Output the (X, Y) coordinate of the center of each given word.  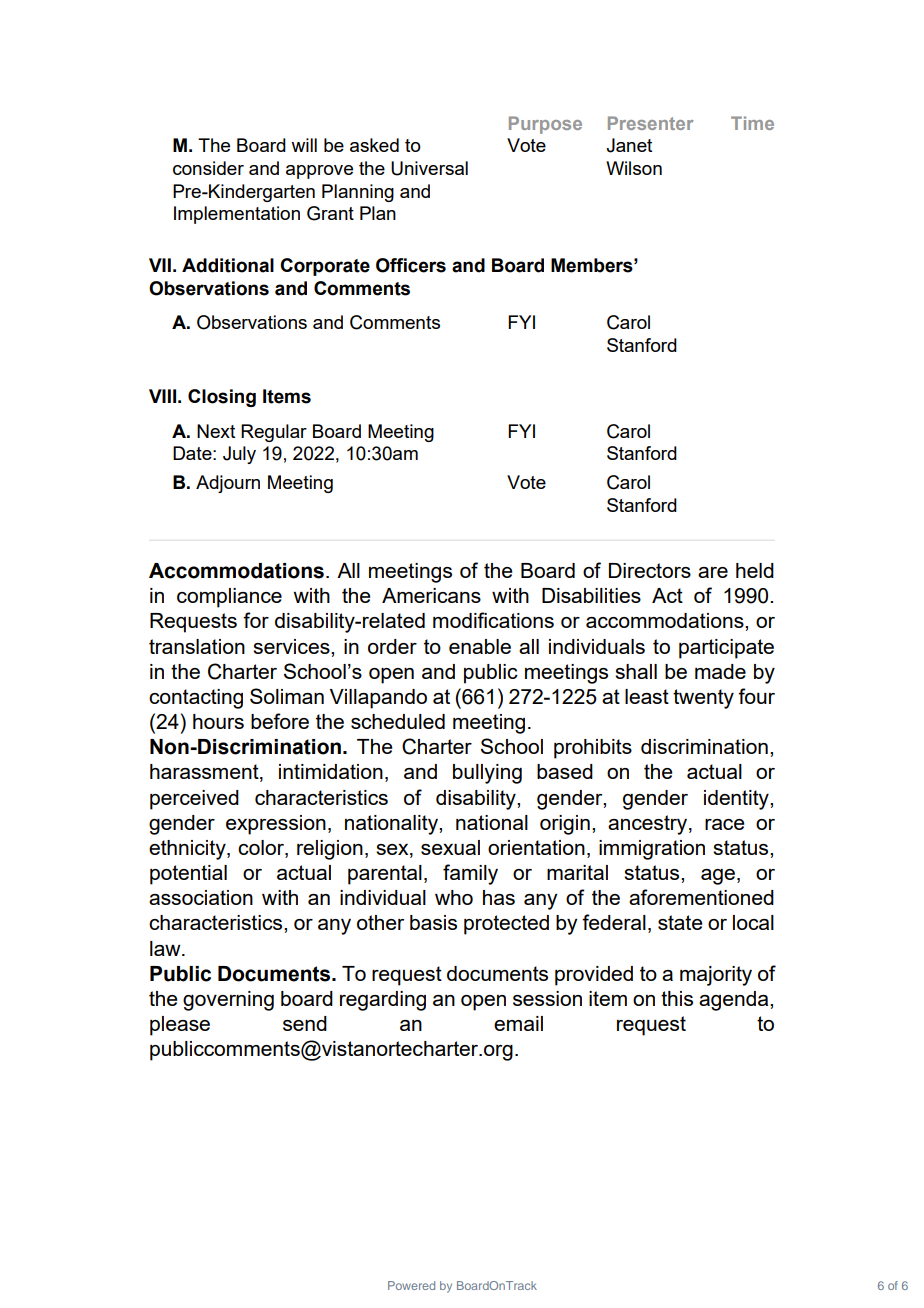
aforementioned (701, 897)
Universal (429, 168)
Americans (431, 595)
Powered (411, 1285)
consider (208, 168)
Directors (650, 570)
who (454, 897)
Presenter (650, 123)
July (239, 455)
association (201, 897)
